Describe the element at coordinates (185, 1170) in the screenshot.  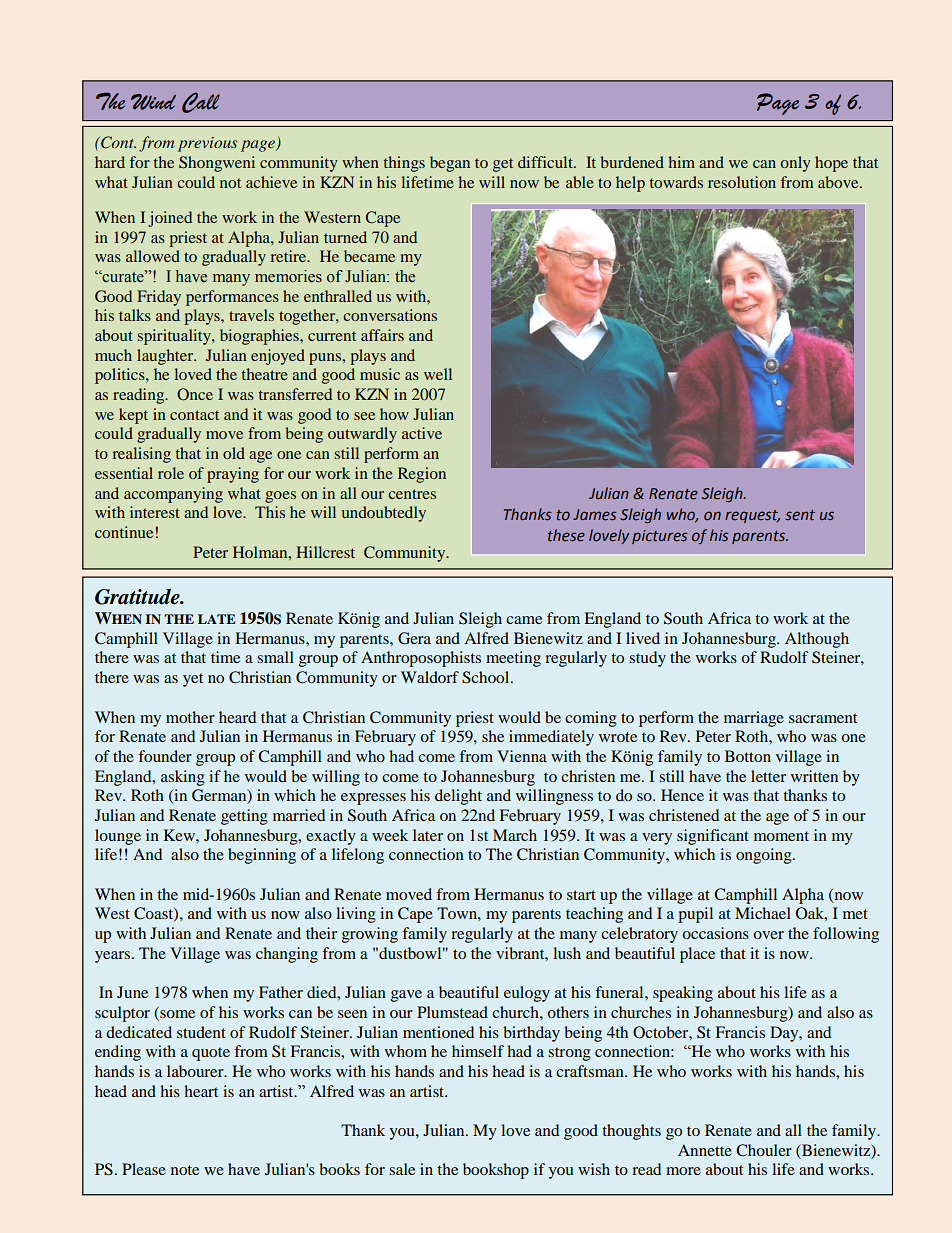
I see `note` at that location.
